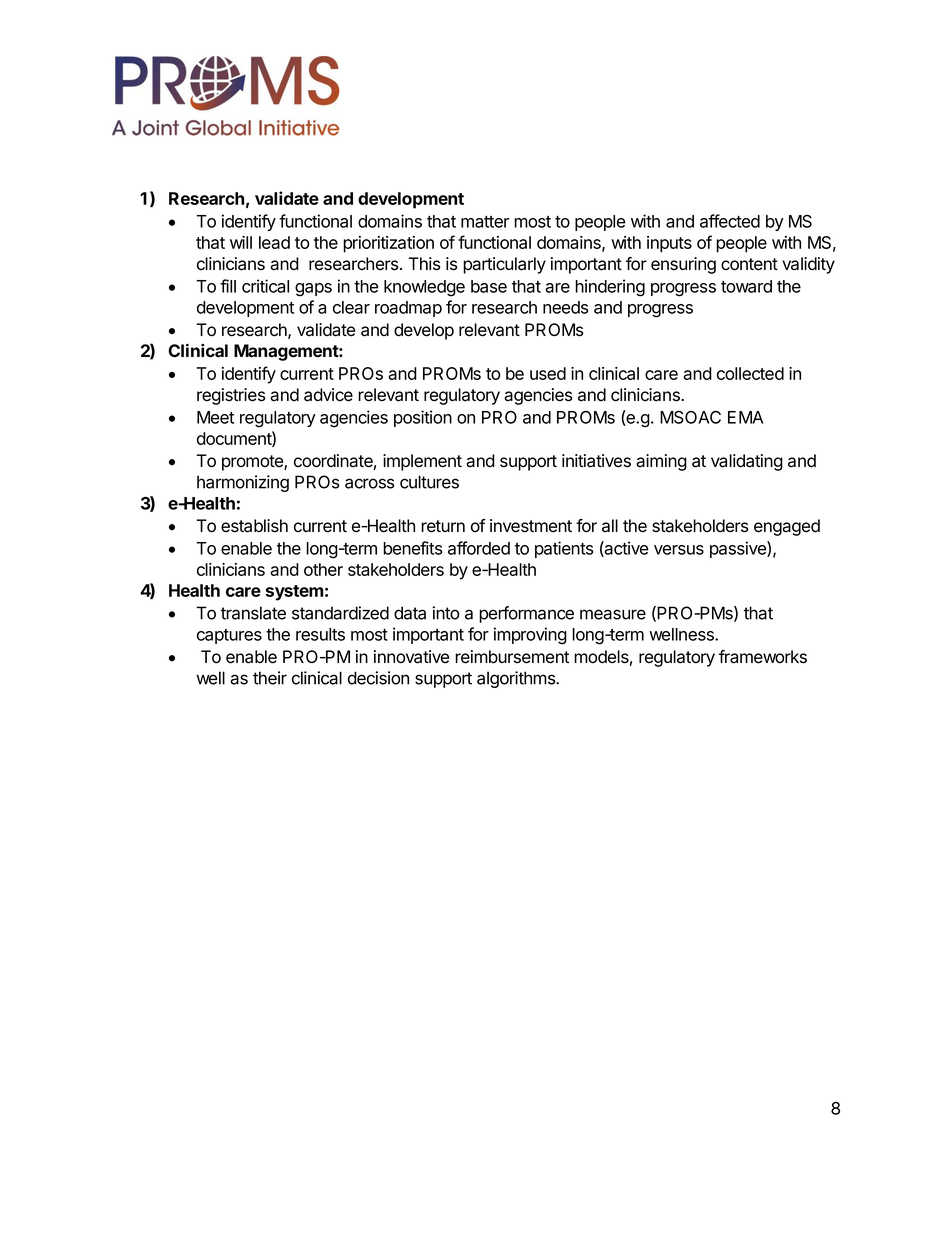 The width and height of the screenshot is (952, 1233). Describe the element at coordinates (747, 462) in the screenshot. I see `validating` at that location.
